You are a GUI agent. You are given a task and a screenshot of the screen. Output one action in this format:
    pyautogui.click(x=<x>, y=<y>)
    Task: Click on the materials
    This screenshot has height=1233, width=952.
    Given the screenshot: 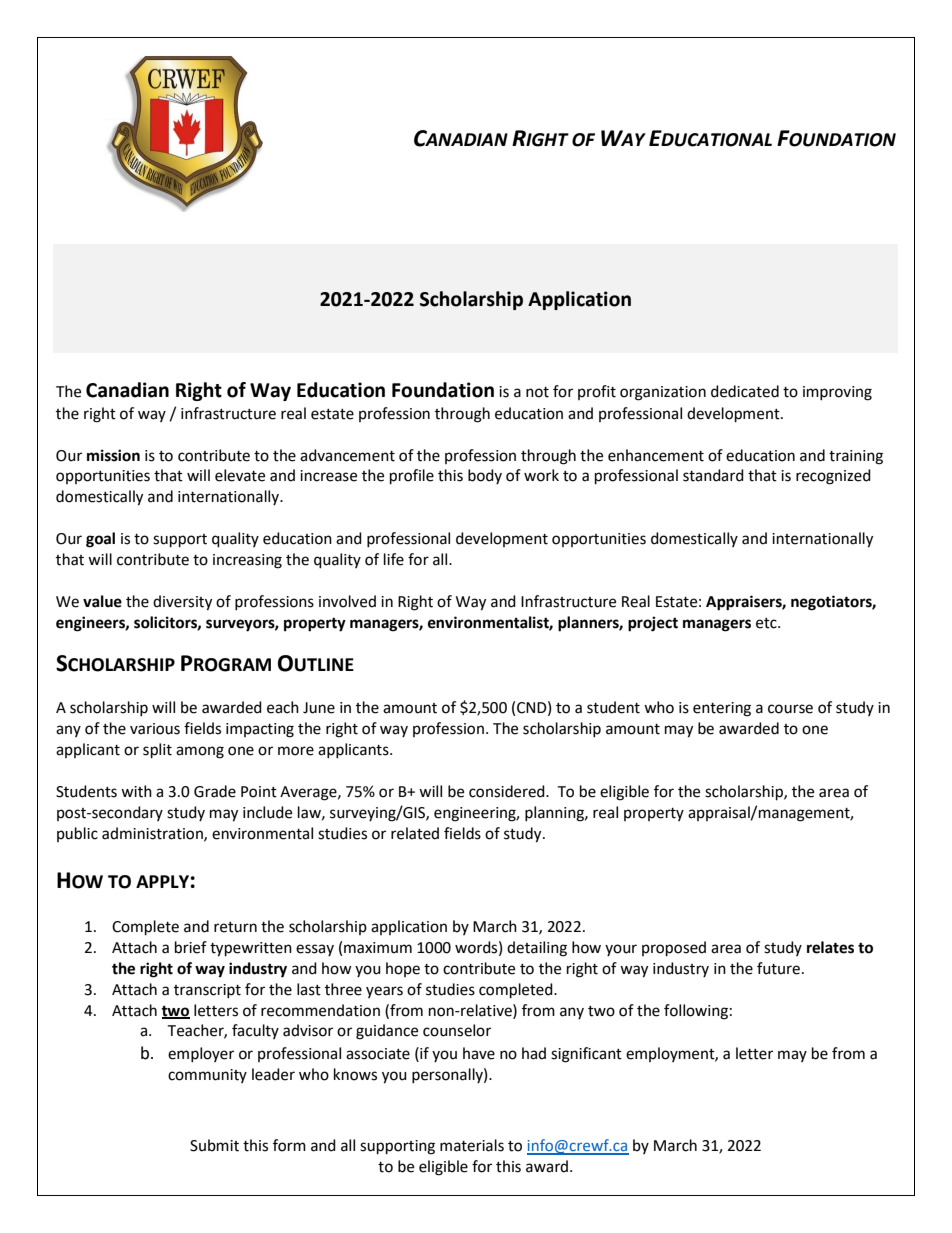 What is the action you would take?
    pyautogui.click(x=472, y=1145)
